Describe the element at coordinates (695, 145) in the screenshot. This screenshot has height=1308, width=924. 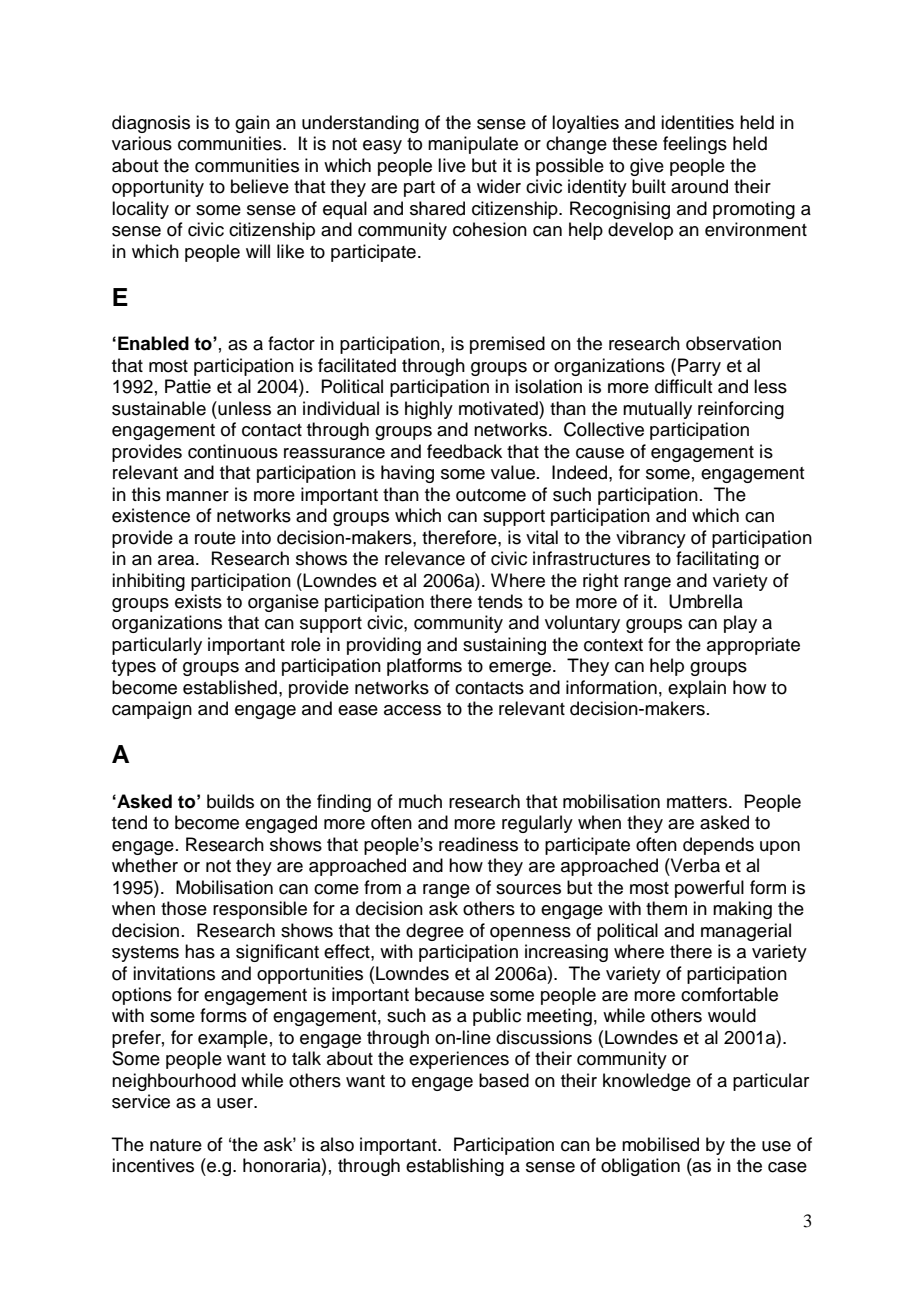
I see `feelings` at that location.
